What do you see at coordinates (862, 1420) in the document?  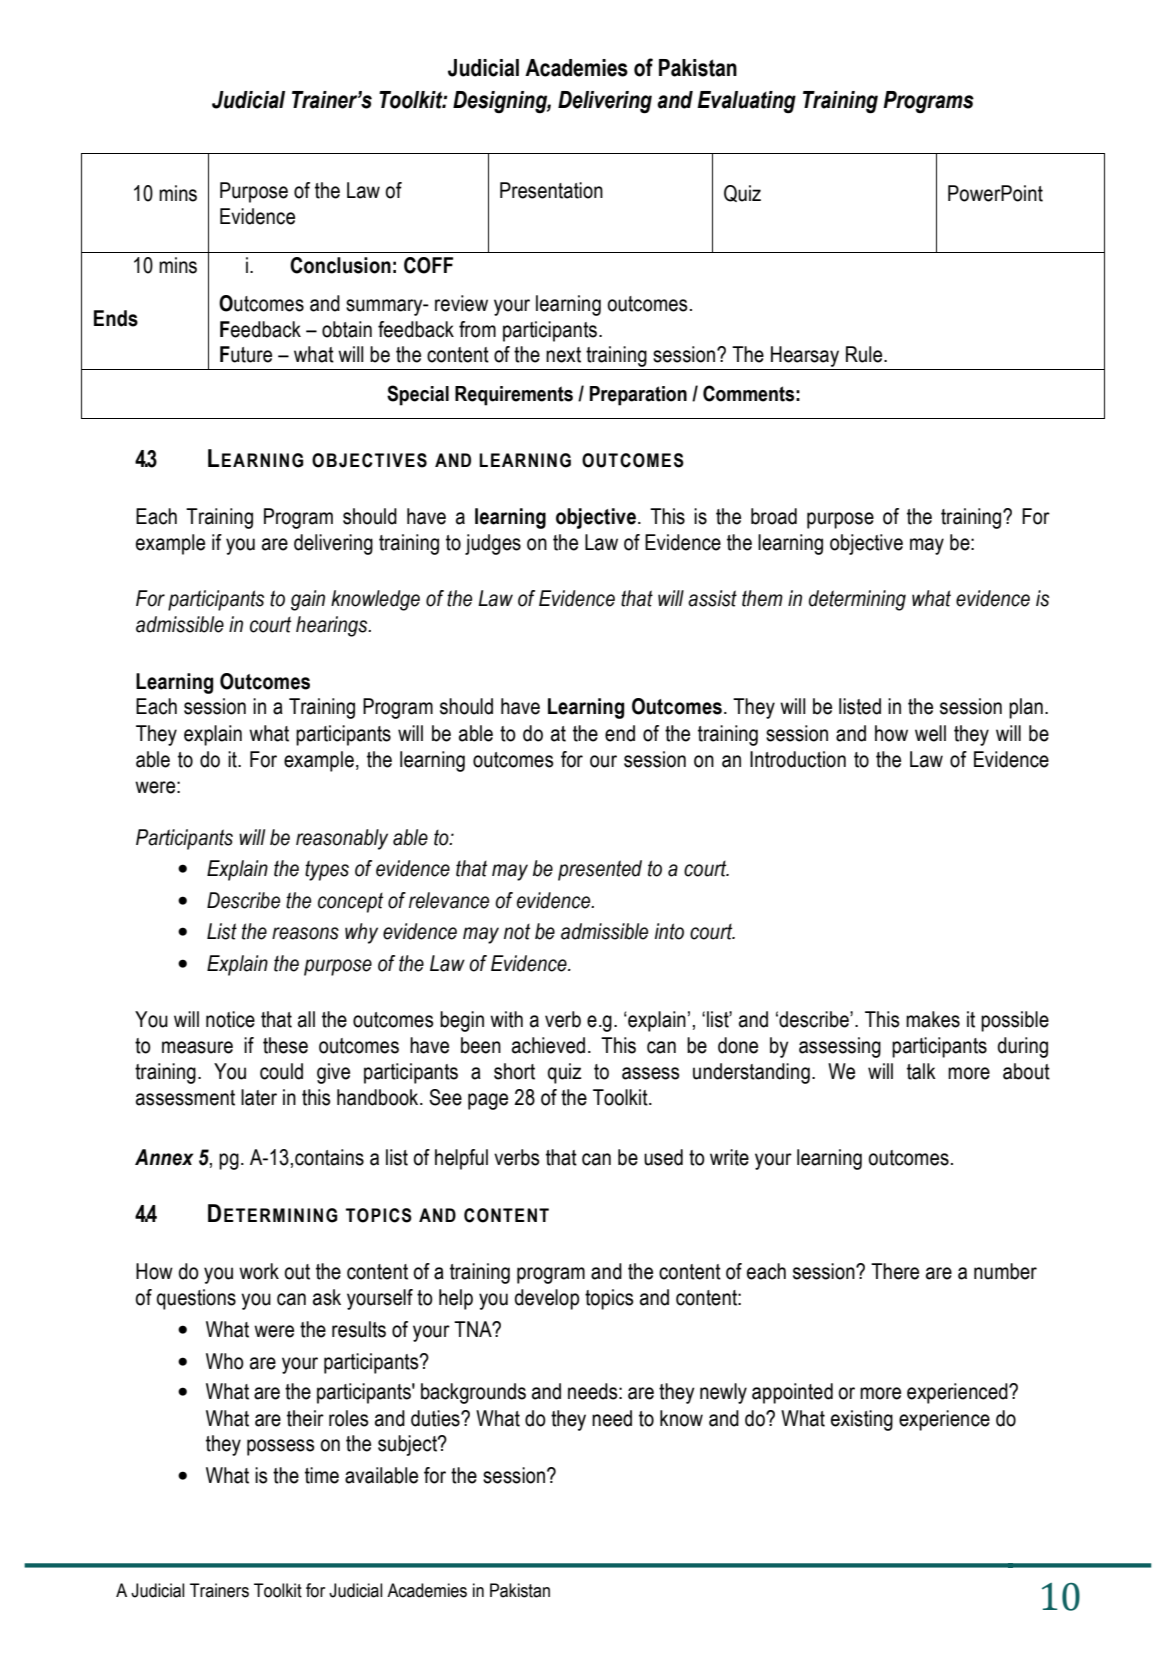 I see `existing` at bounding box center [862, 1420].
